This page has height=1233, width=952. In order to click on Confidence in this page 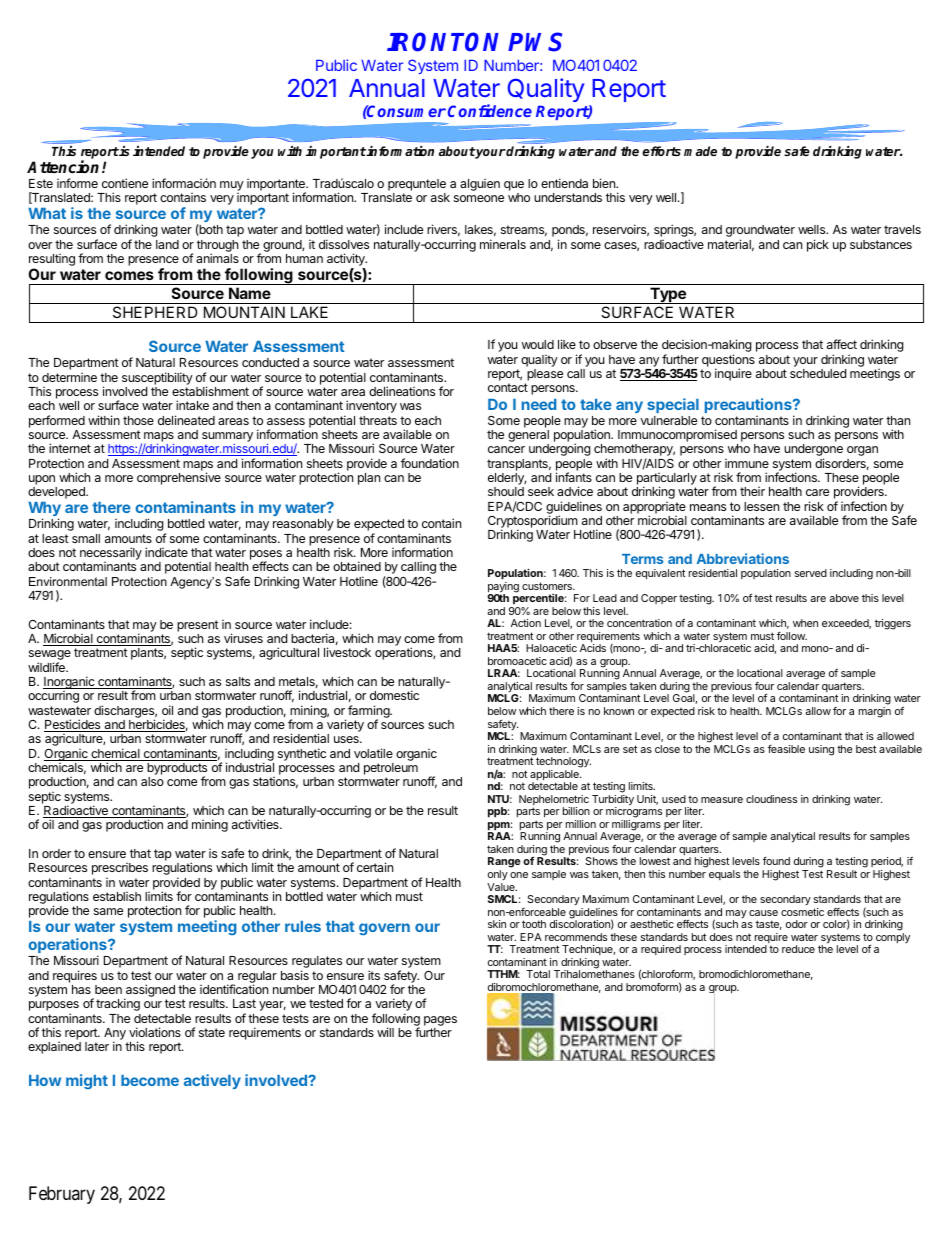, I will do `click(490, 110)`.
